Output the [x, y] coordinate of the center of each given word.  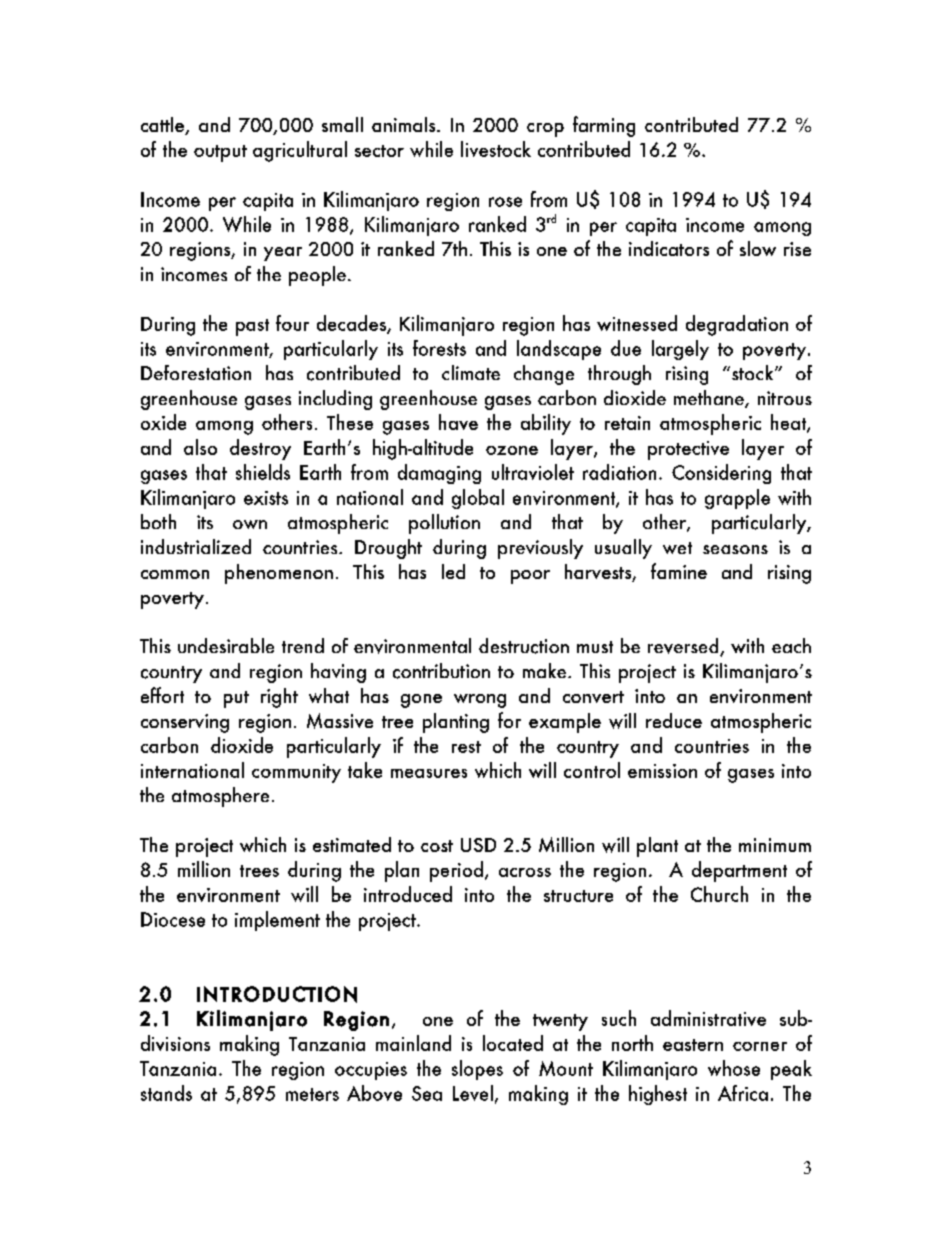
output [220, 153]
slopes [477, 1070]
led [453, 571]
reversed [684, 647]
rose [505, 202]
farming [604, 126]
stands [166, 1093]
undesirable [226, 645]
